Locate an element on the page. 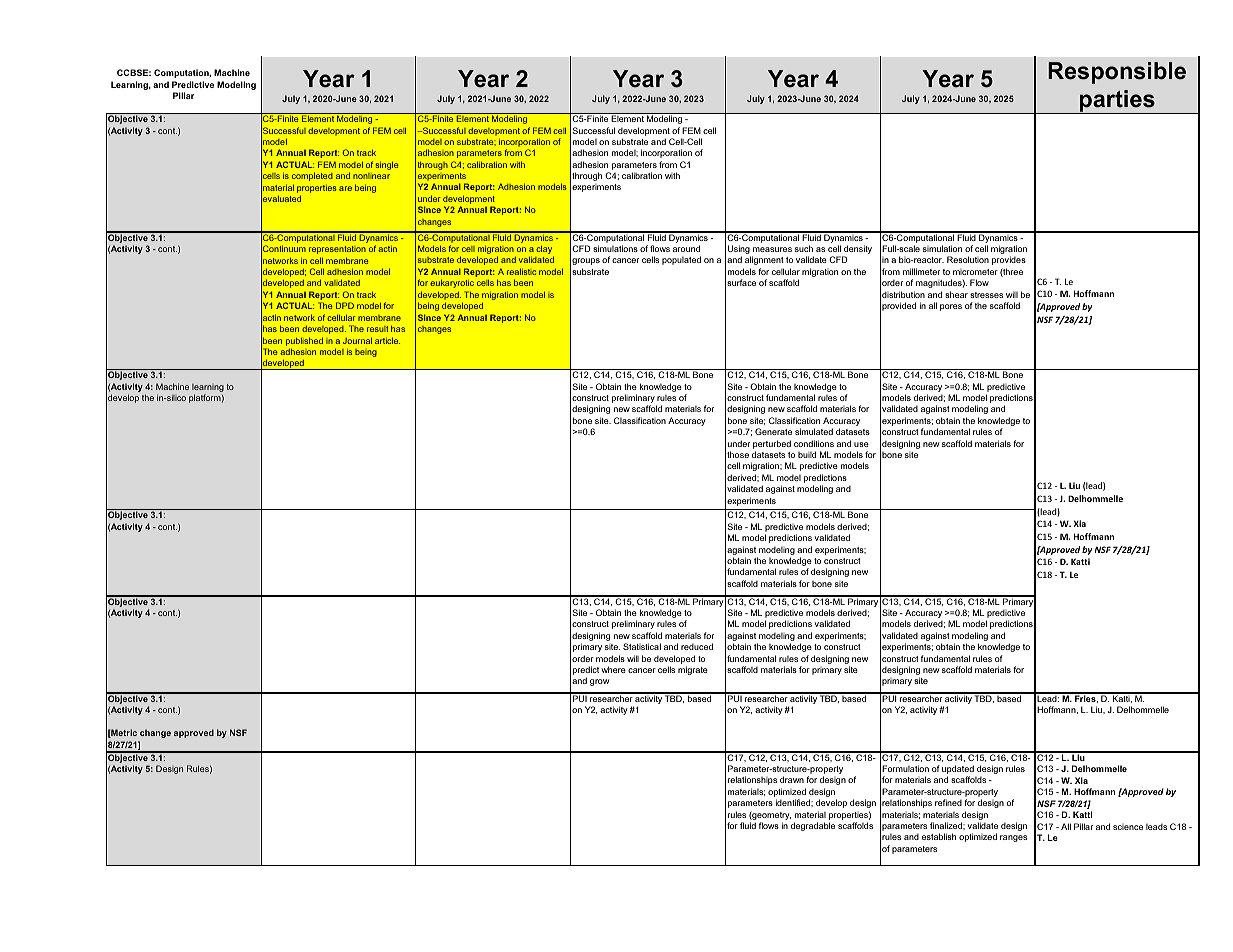 This page has width=1233, height=952. around is located at coordinates (686, 248).
